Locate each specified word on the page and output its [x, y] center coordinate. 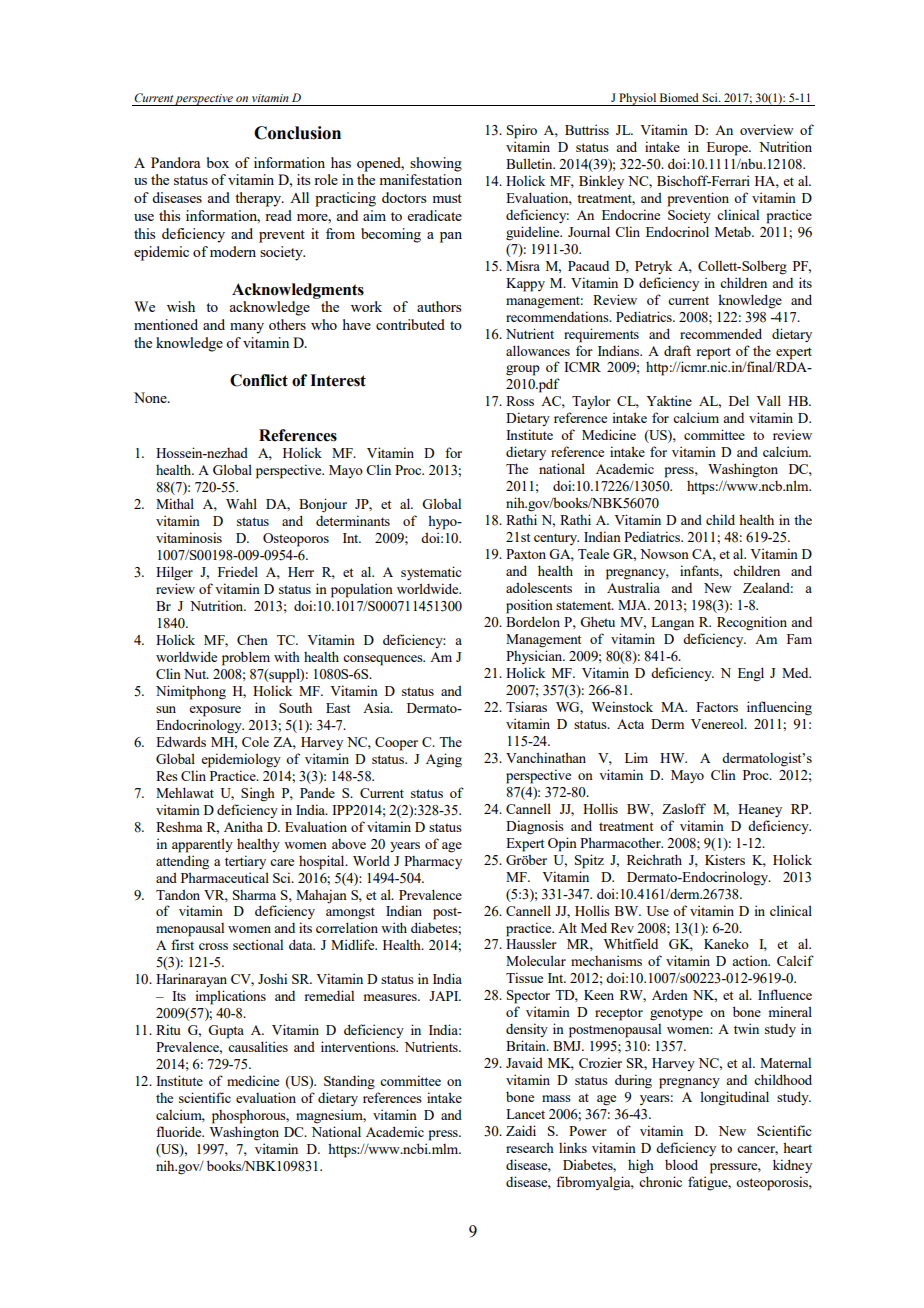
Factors [717, 707]
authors [439, 306]
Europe [728, 149]
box [218, 162]
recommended [721, 333]
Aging [444, 760]
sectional [258, 944]
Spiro [522, 131]
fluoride [180, 1131]
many [247, 328]
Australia [633, 587]
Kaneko [726, 944]
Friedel [238, 571]
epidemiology [241, 760]
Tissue [524, 977]
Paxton [526, 554]
